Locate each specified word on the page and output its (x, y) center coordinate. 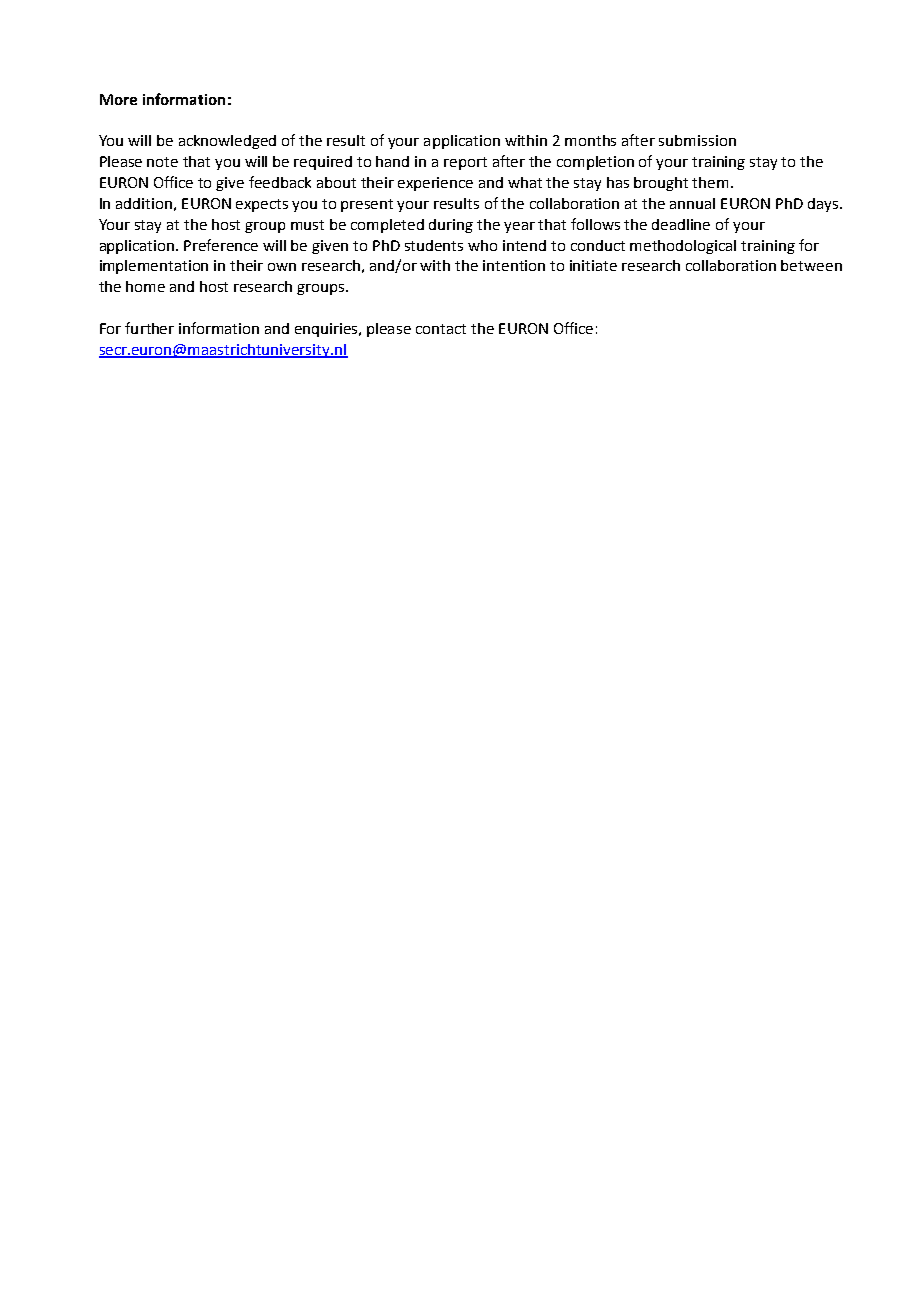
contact (441, 329)
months (590, 140)
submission (697, 140)
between (811, 265)
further (149, 328)
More (118, 99)
